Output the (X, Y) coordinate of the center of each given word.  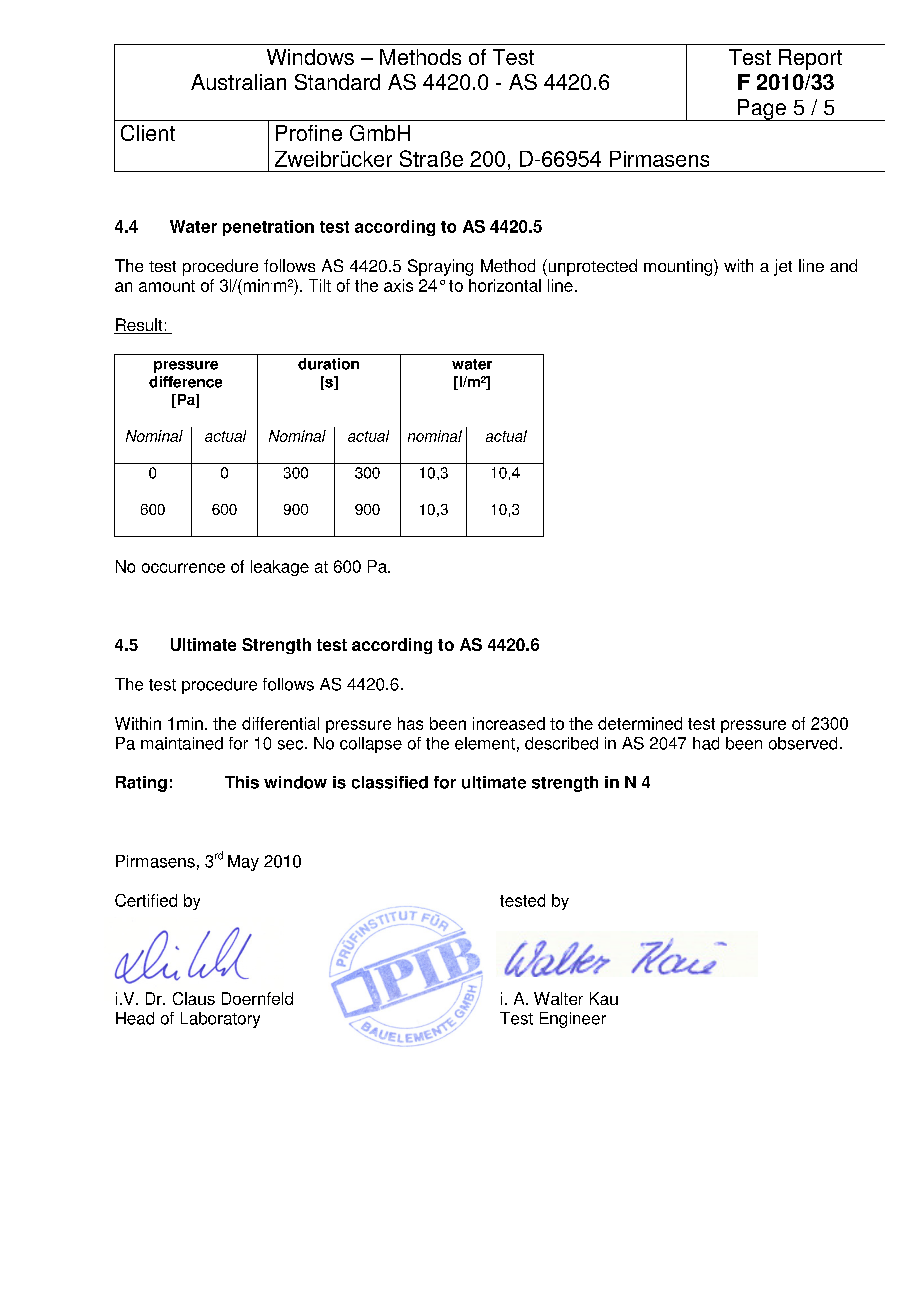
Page (762, 110)
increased (509, 723)
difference (185, 382)
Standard (337, 82)
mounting (679, 267)
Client (148, 133)
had (706, 743)
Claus (194, 998)
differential (280, 723)
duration (328, 364)
